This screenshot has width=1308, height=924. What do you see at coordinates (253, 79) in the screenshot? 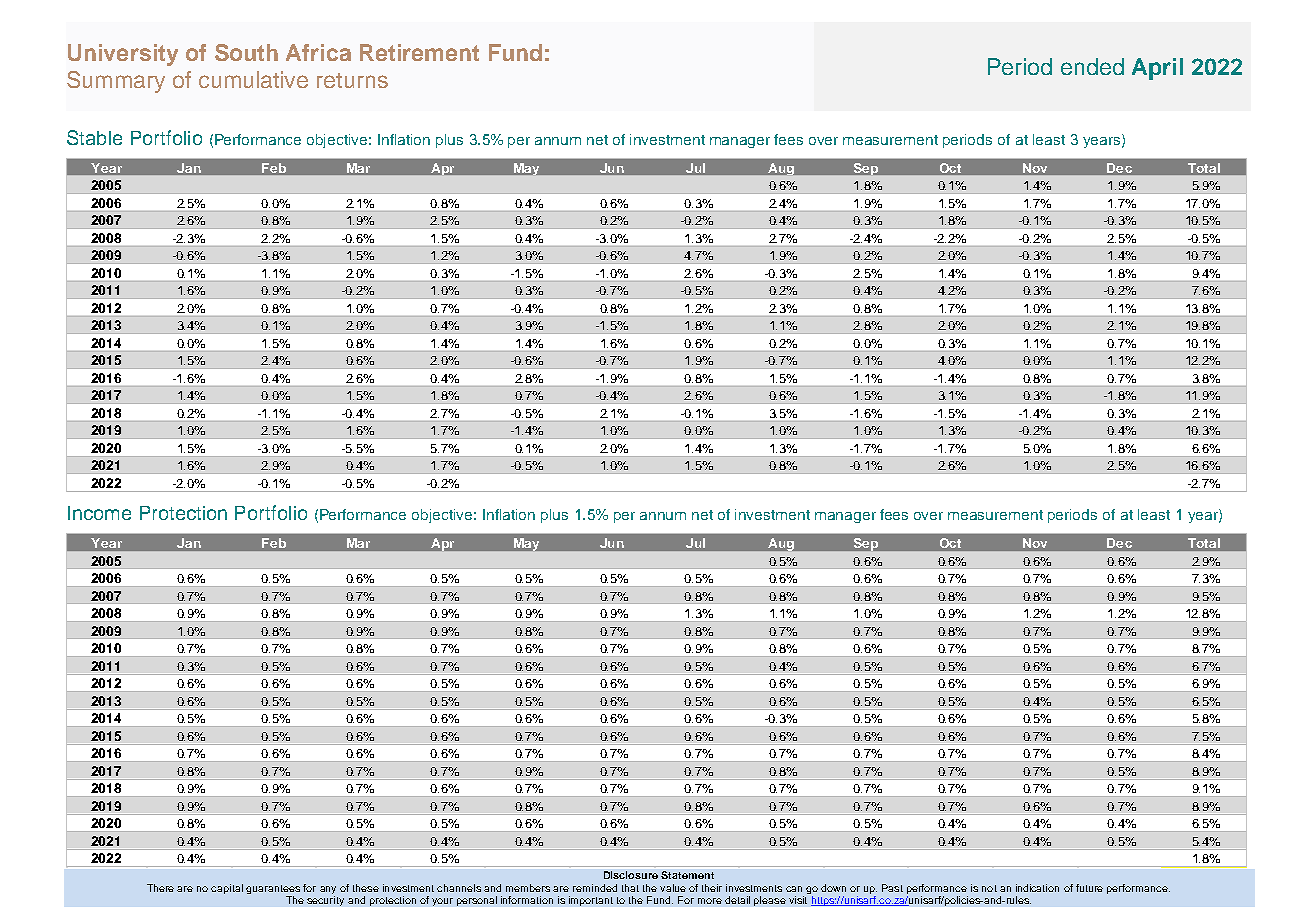
I see `cumulative` at bounding box center [253, 79].
